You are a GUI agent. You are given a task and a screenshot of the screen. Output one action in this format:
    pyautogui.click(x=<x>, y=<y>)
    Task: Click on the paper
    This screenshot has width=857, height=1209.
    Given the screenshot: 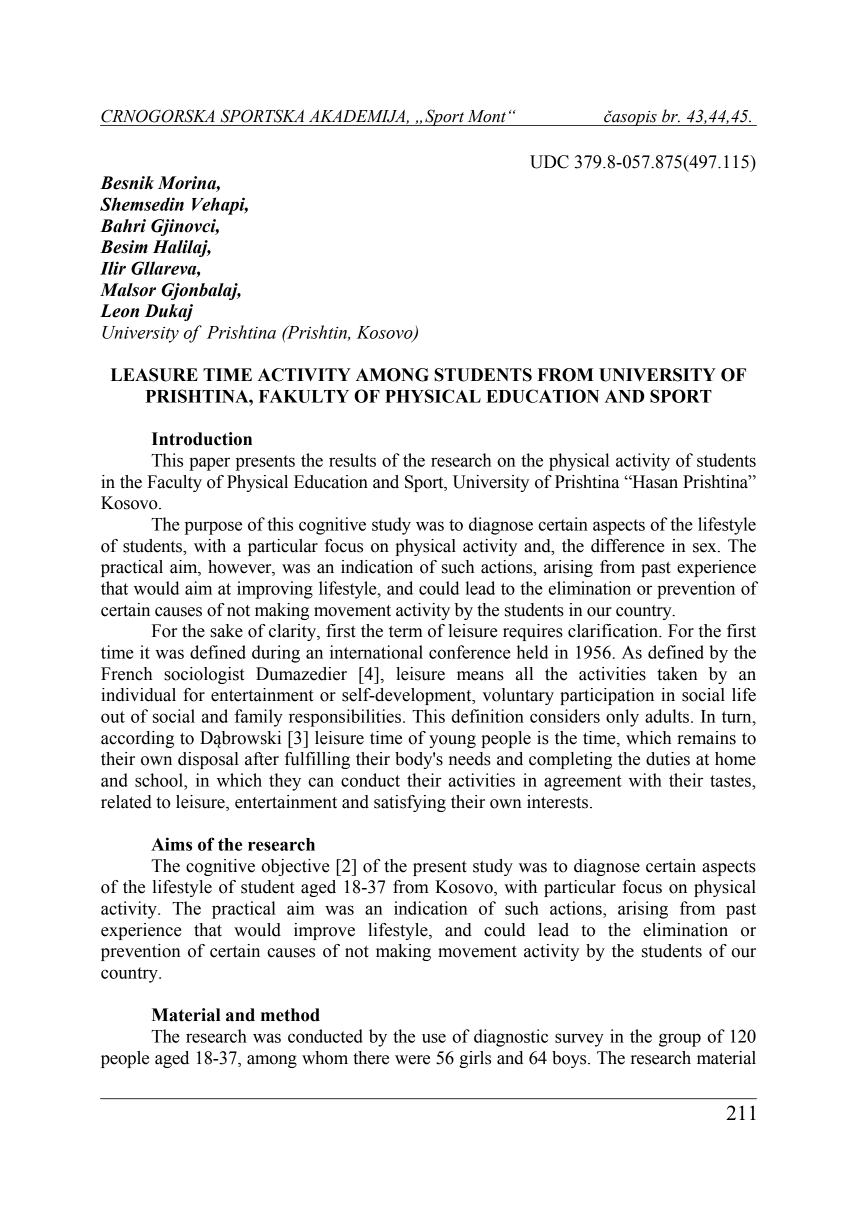 What is the action you would take?
    pyautogui.click(x=209, y=464)
